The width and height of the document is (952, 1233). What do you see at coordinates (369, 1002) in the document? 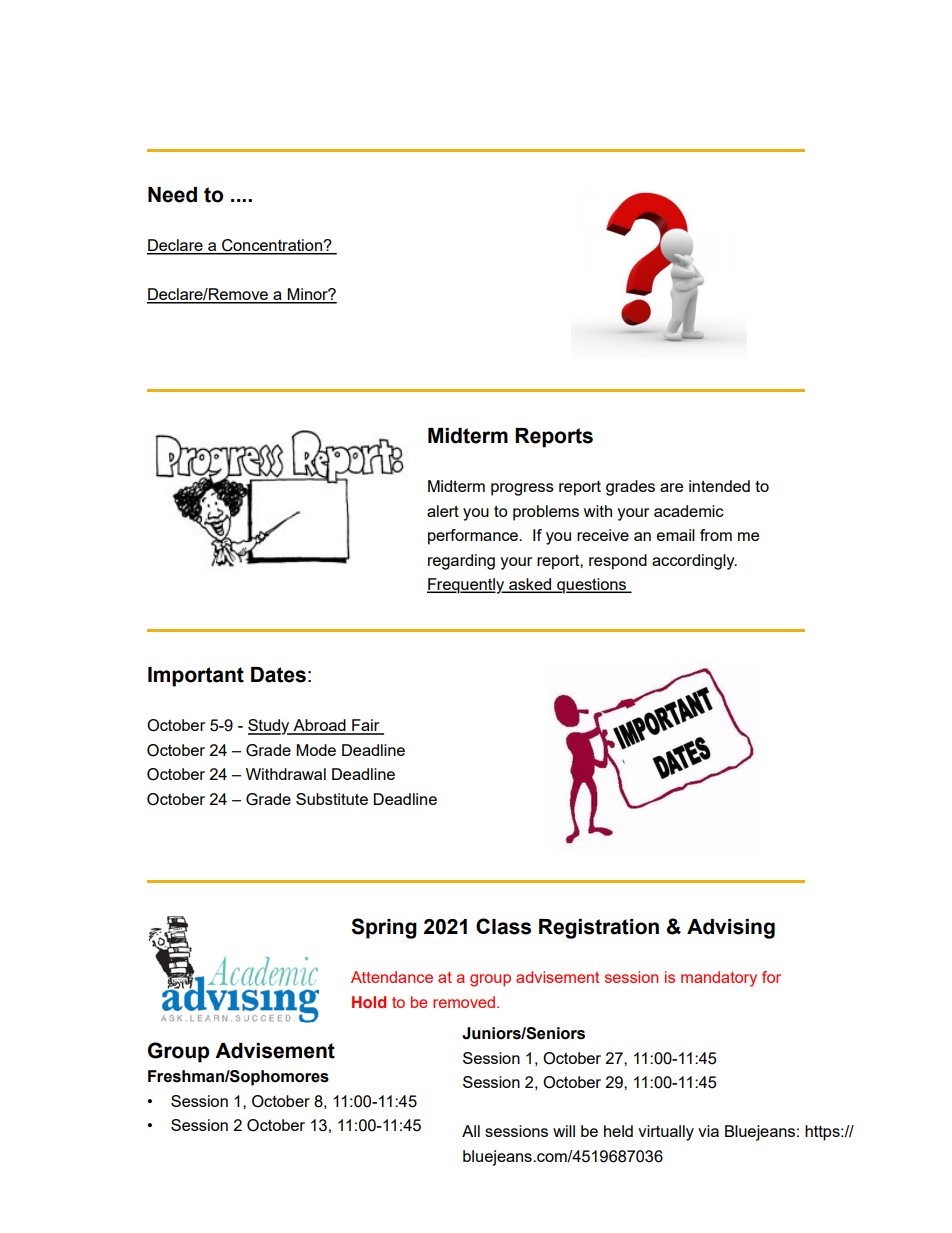
I see `Hold` at bounding box center [369, 1002].
